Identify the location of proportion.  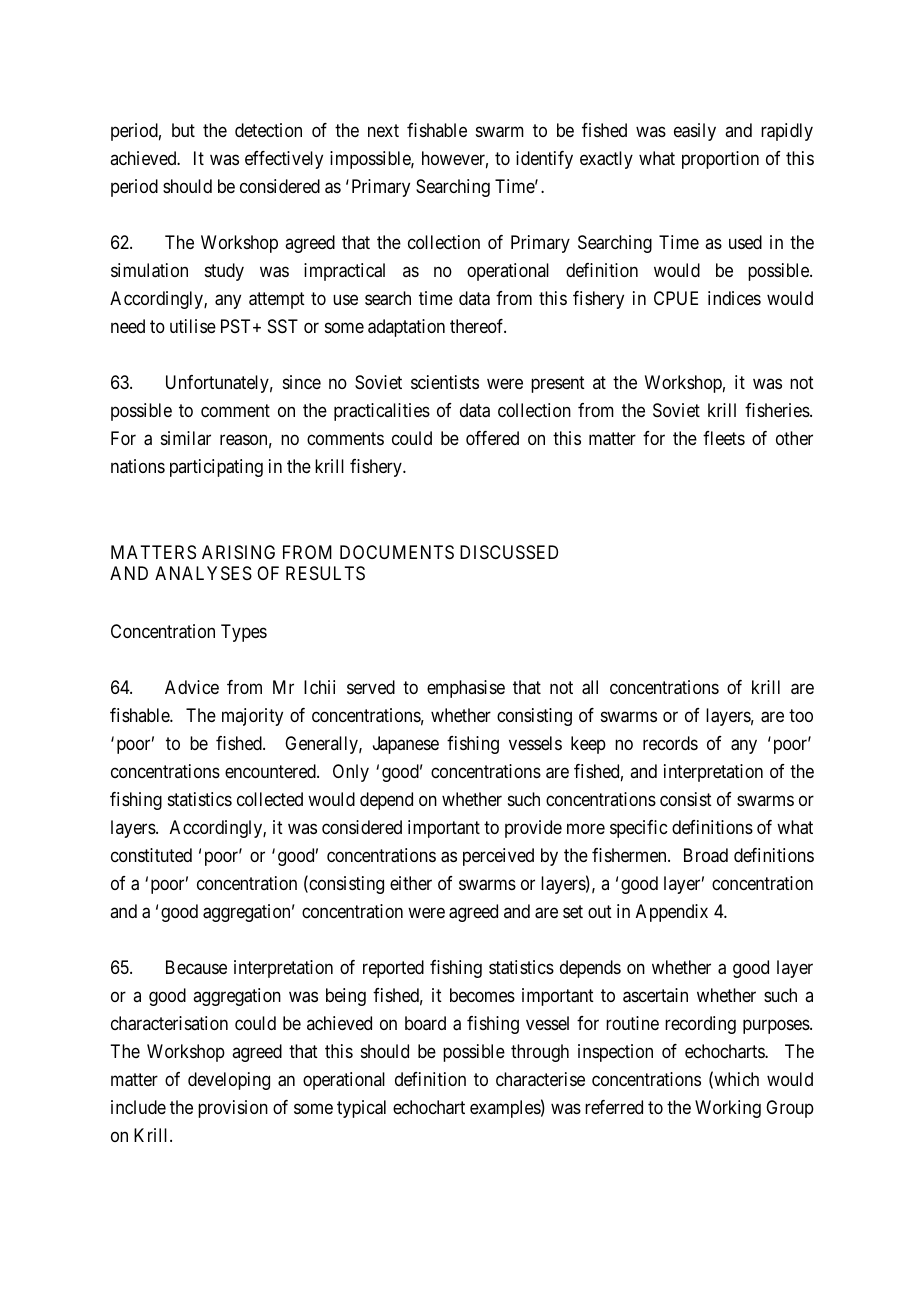
(720, 160).
